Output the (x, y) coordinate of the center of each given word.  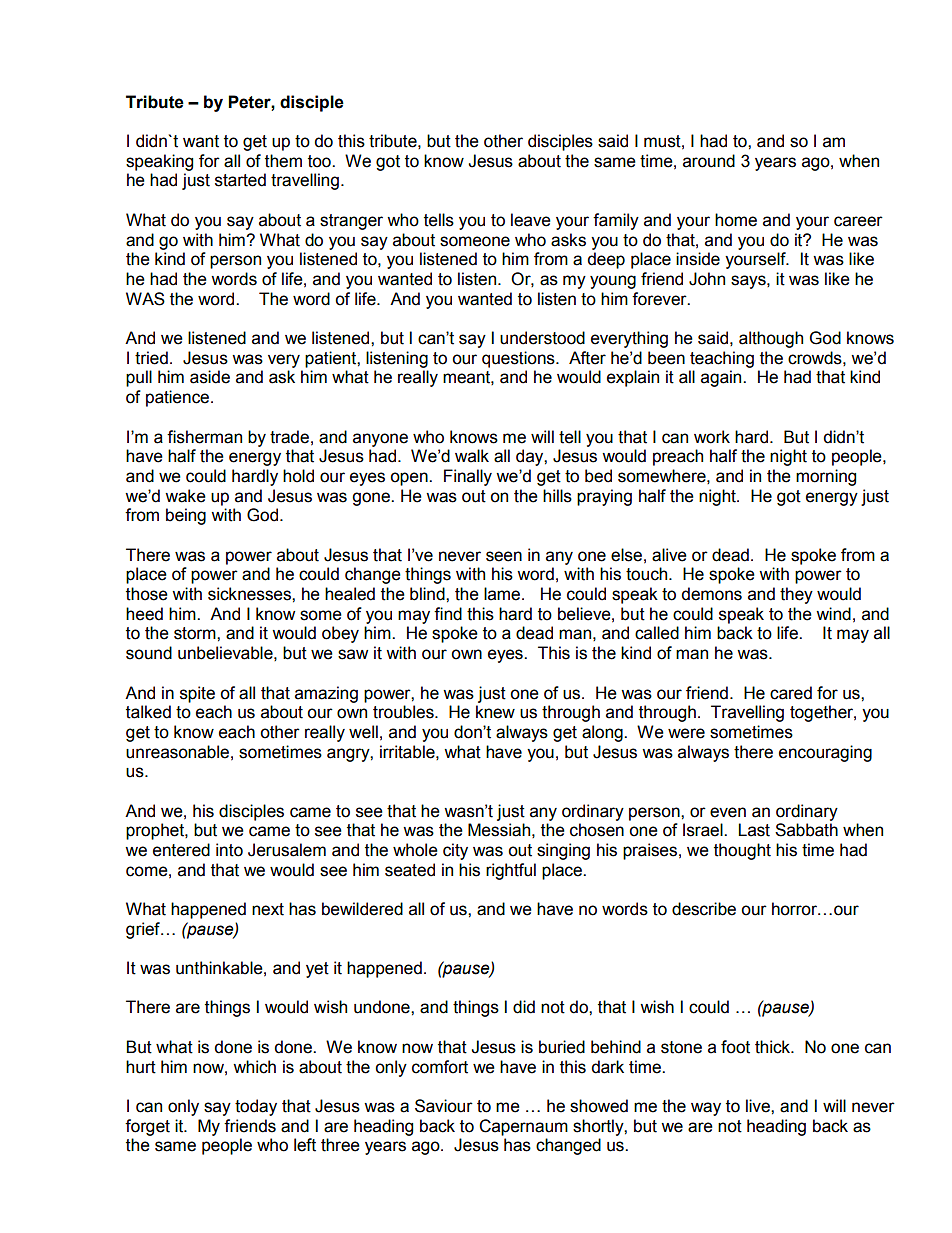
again (722, 378)
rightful (511, 871)
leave (531, 220)
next (268, 909)
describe (704, 909)
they (796, 595)
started (240, 180)
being (186, 516)
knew (495, 712)
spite (197, 694)
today (256, 1107)
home (736, 220)
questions (519, 359)
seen (504, 556)
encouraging (825, 753)
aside (210, 377)
